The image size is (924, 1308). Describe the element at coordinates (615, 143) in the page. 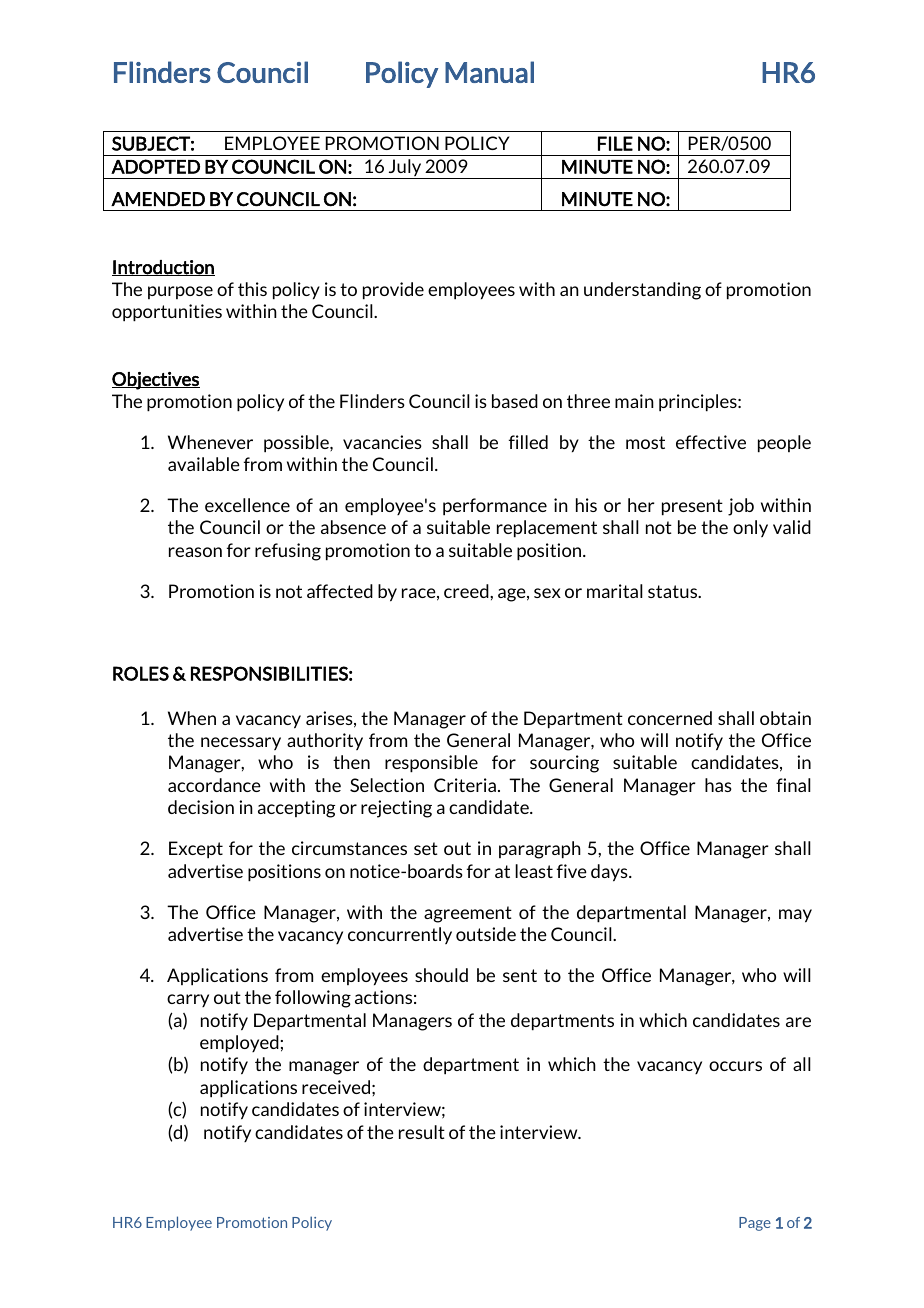

I see `FILE` at that location.
